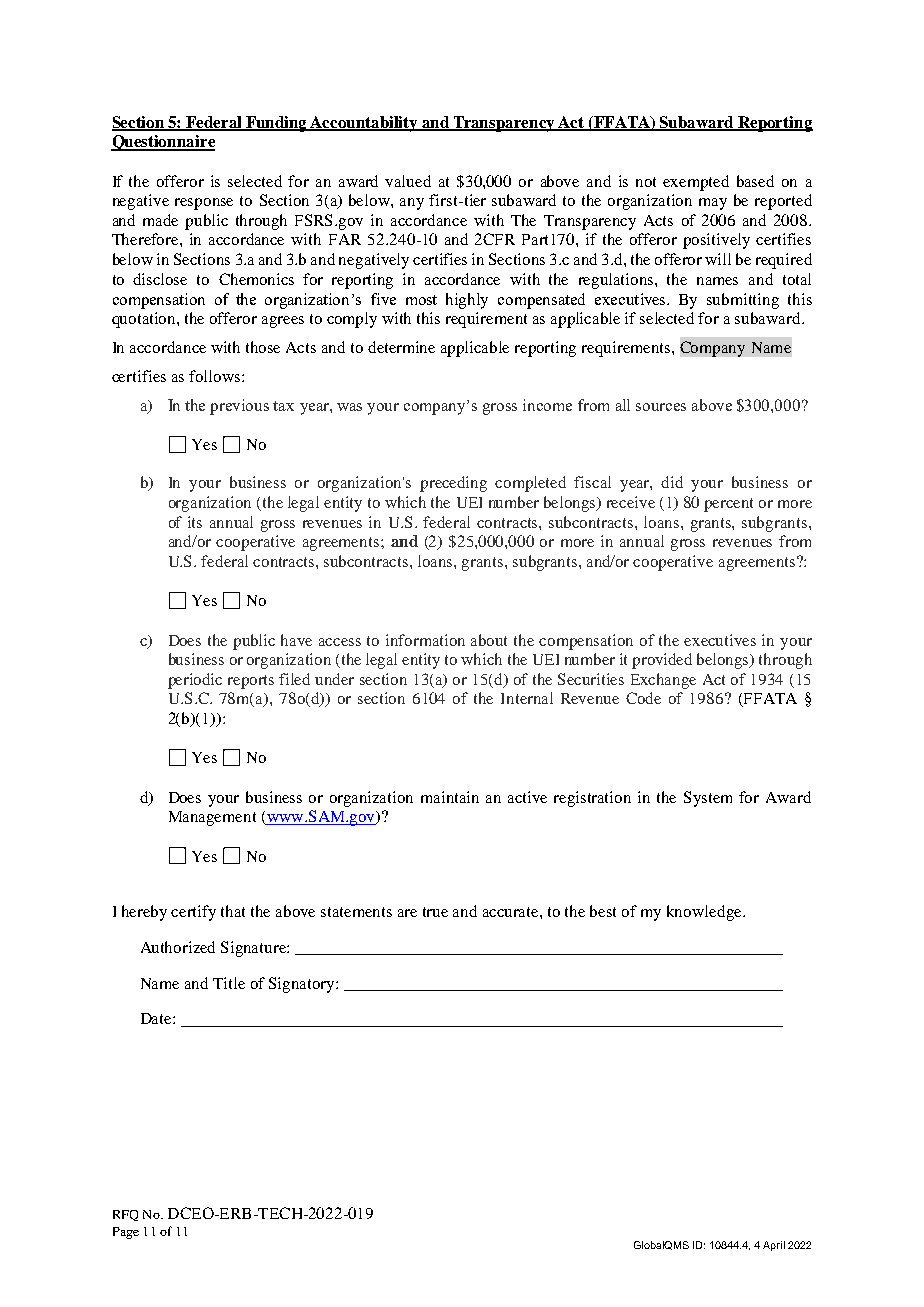 Image resolution: width=924 pixels, height=1307 pixels. Describe the element at coordinates (126, 1233) in the screenshot. I see `Page` at that location.
